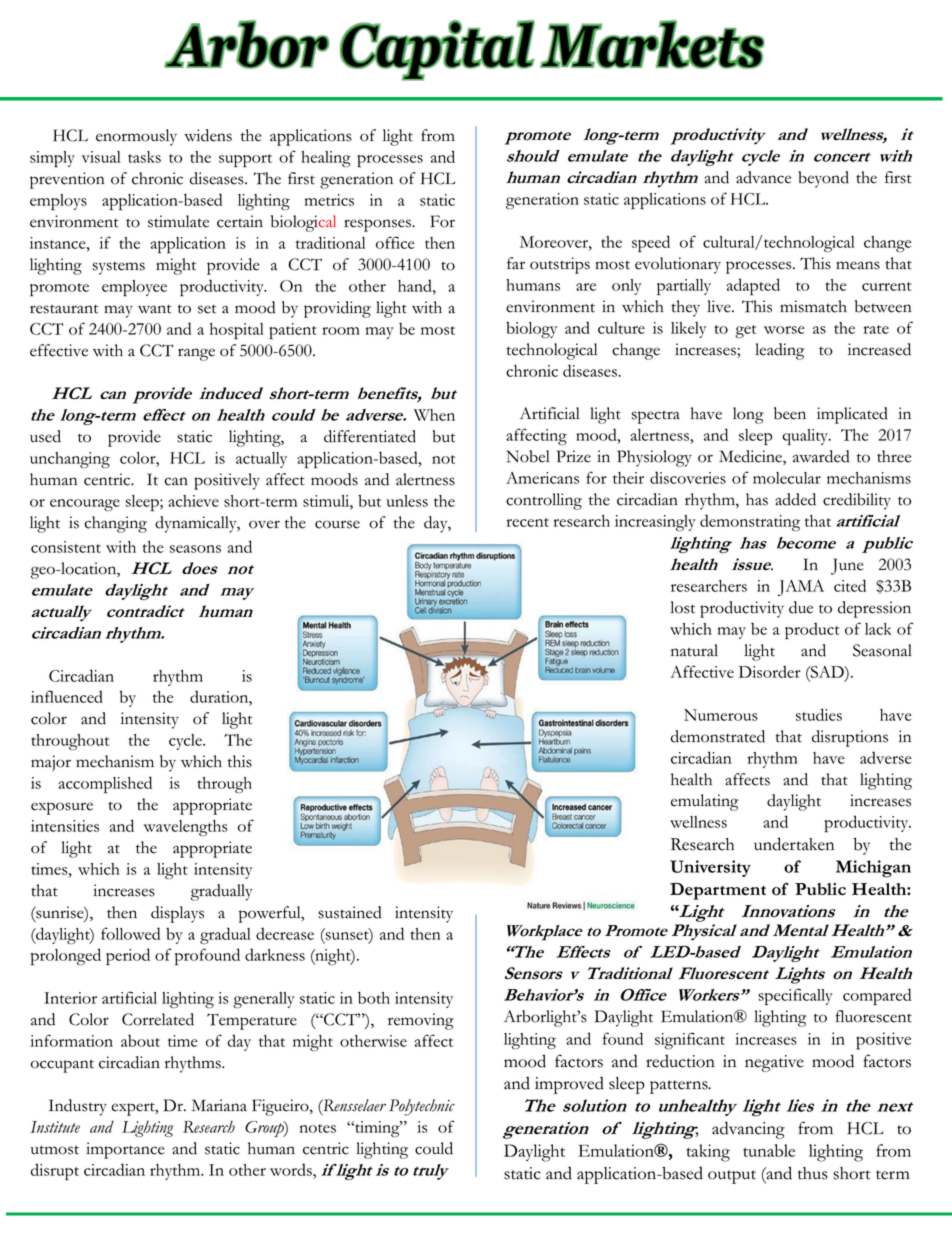  I want to click on undertaken, so click(794, 844).
